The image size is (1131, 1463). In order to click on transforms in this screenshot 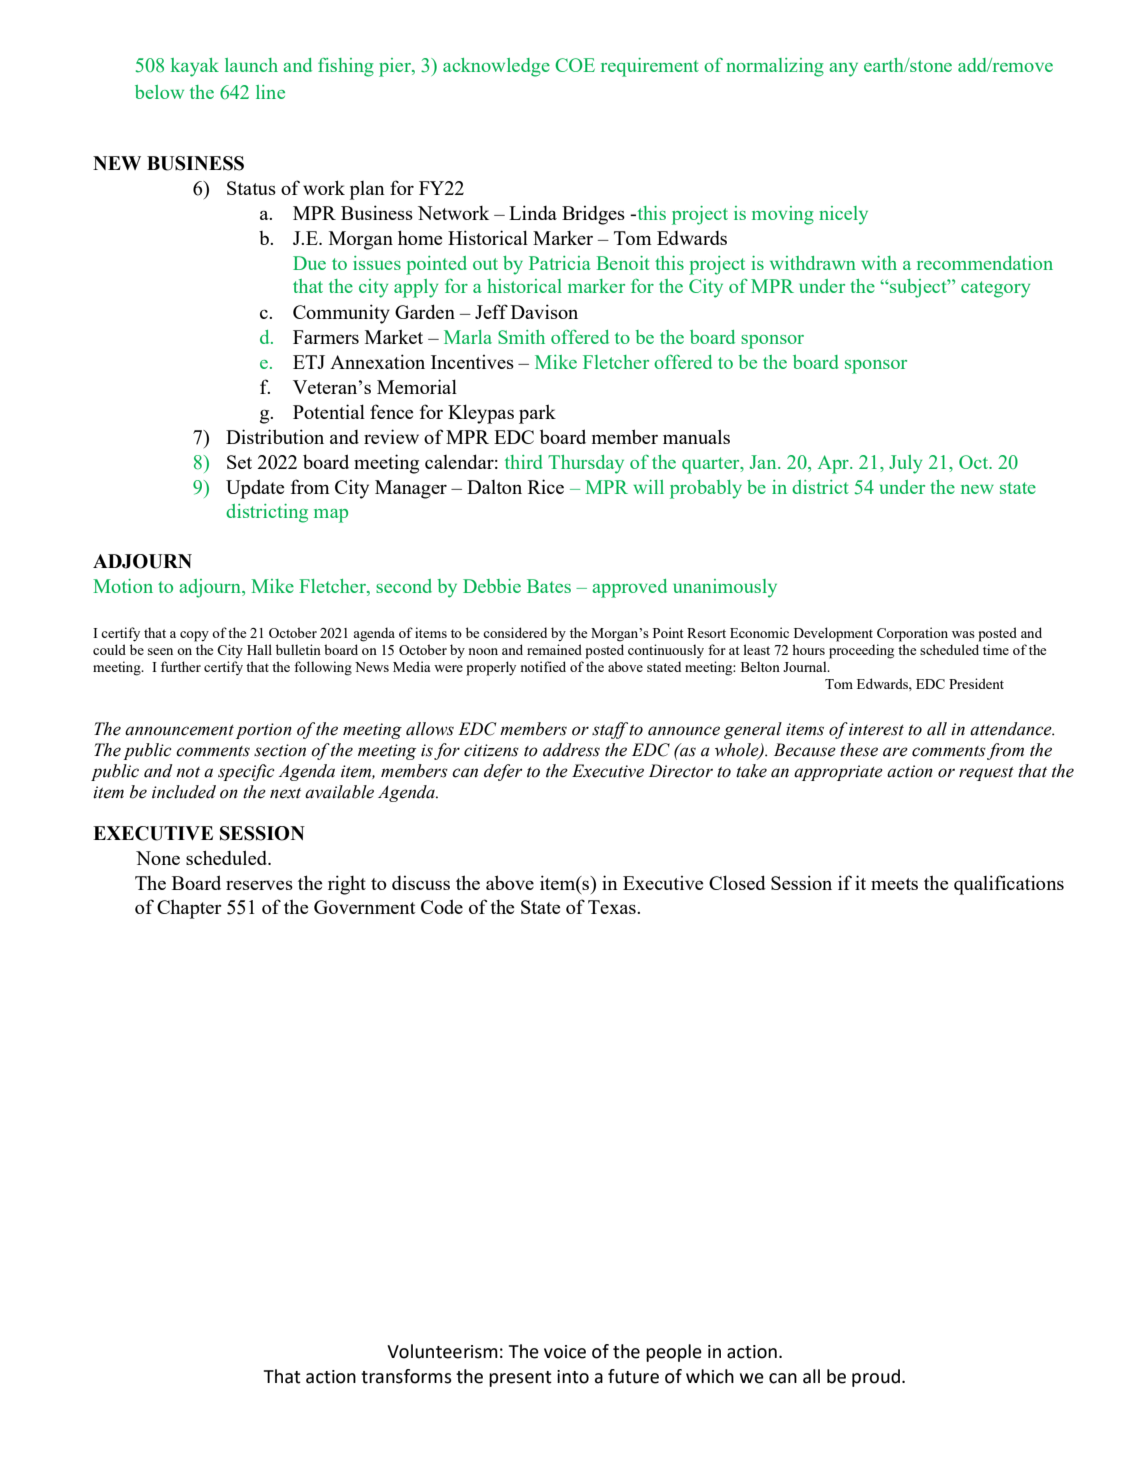, I will do `click(406, 1376)`.
